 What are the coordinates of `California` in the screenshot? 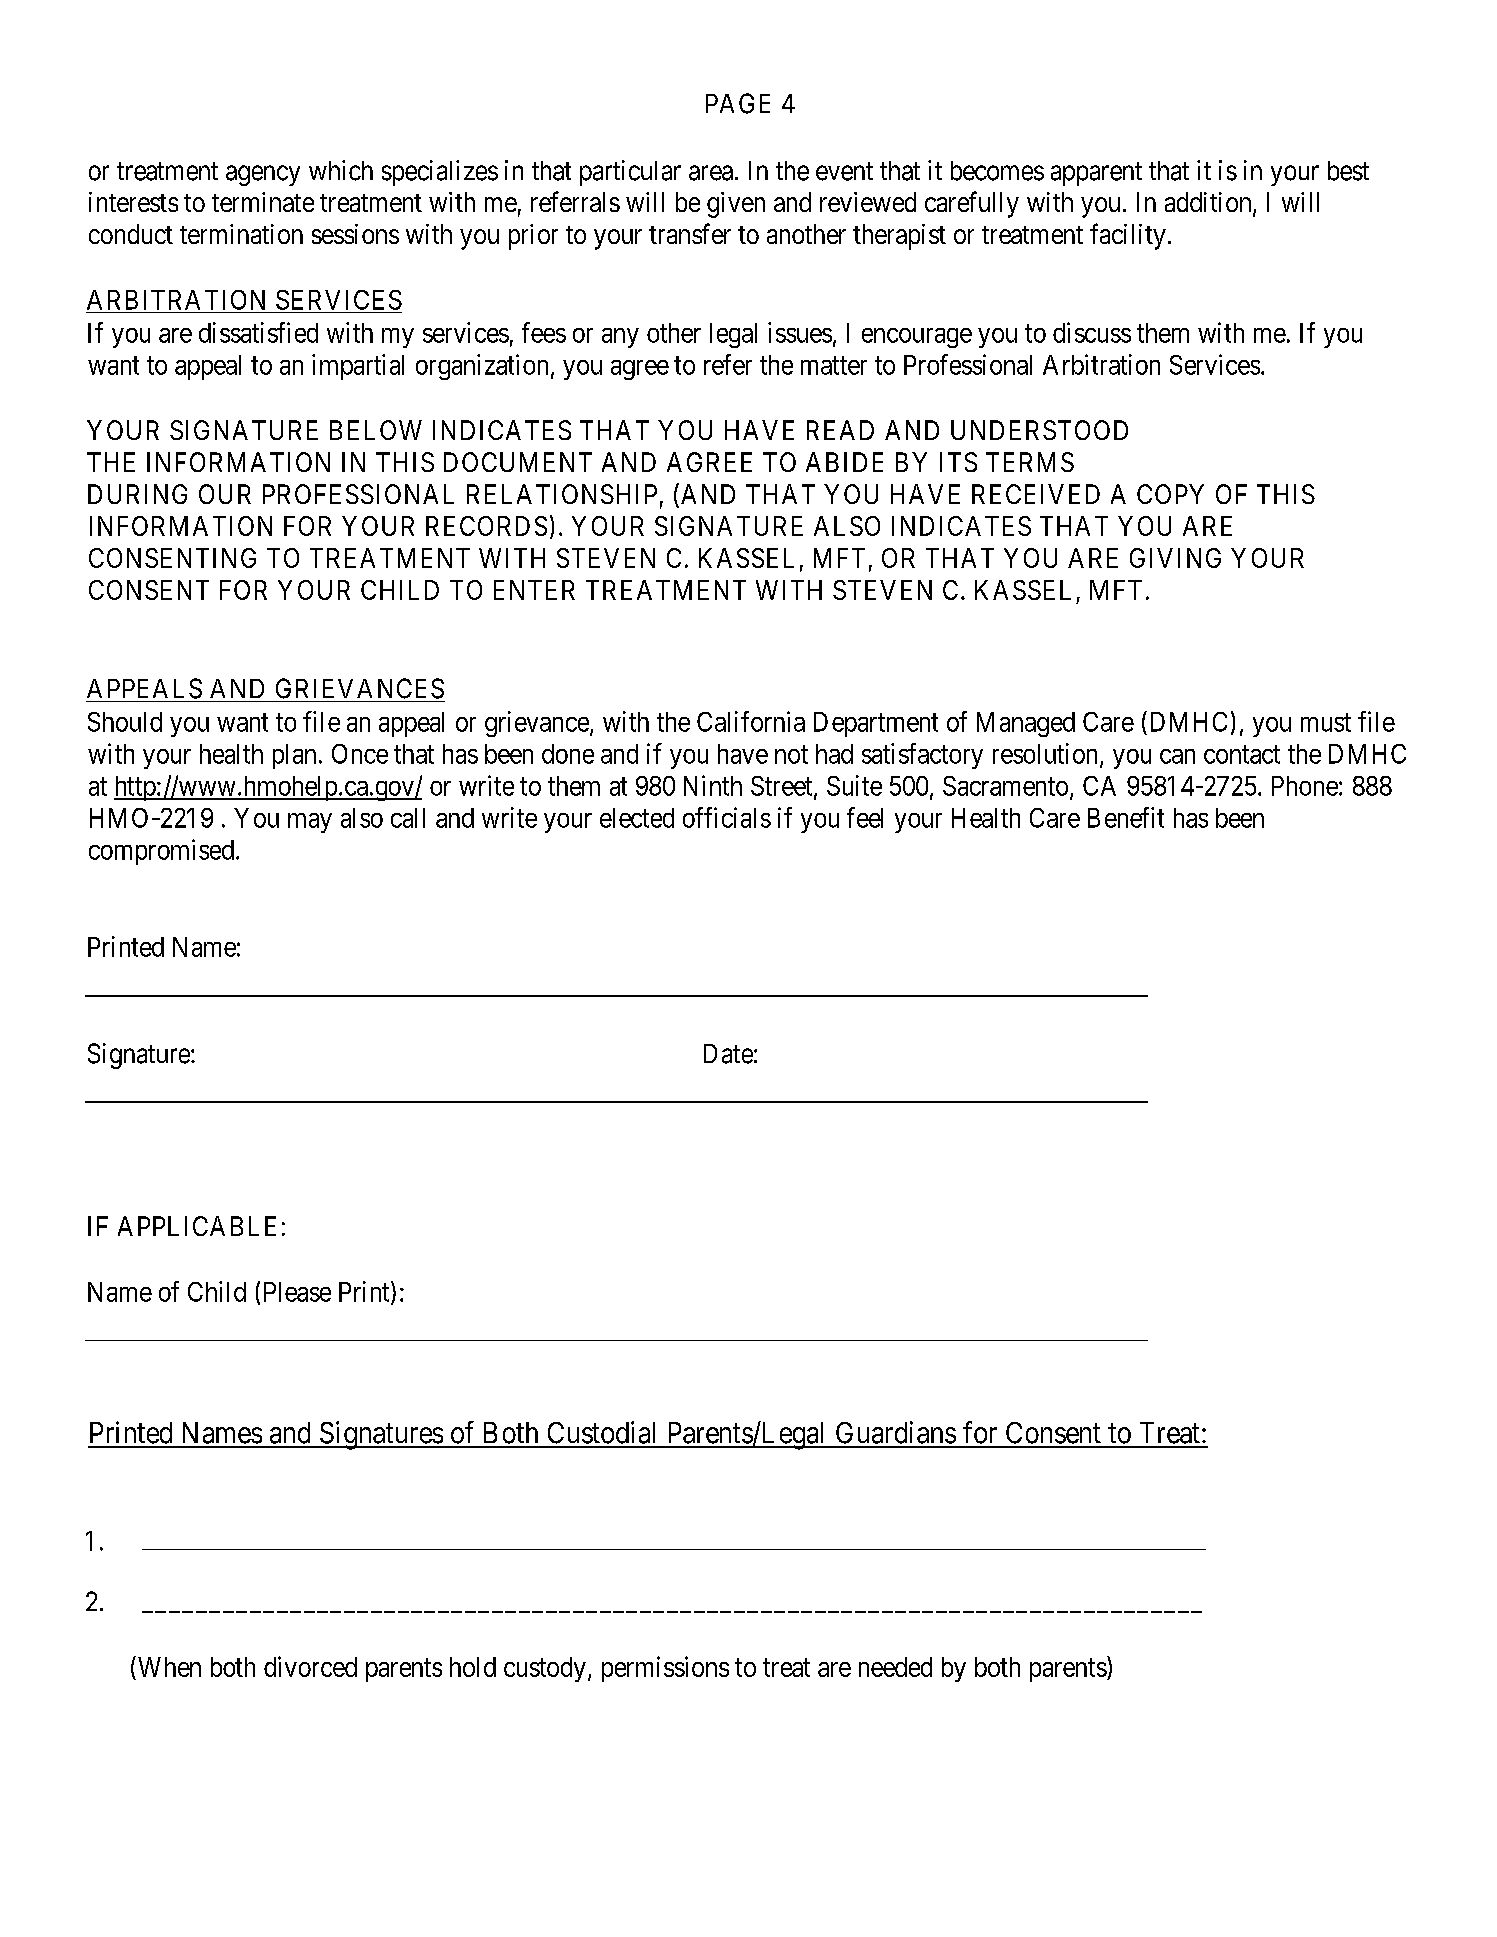 It's located at (751, 721).
